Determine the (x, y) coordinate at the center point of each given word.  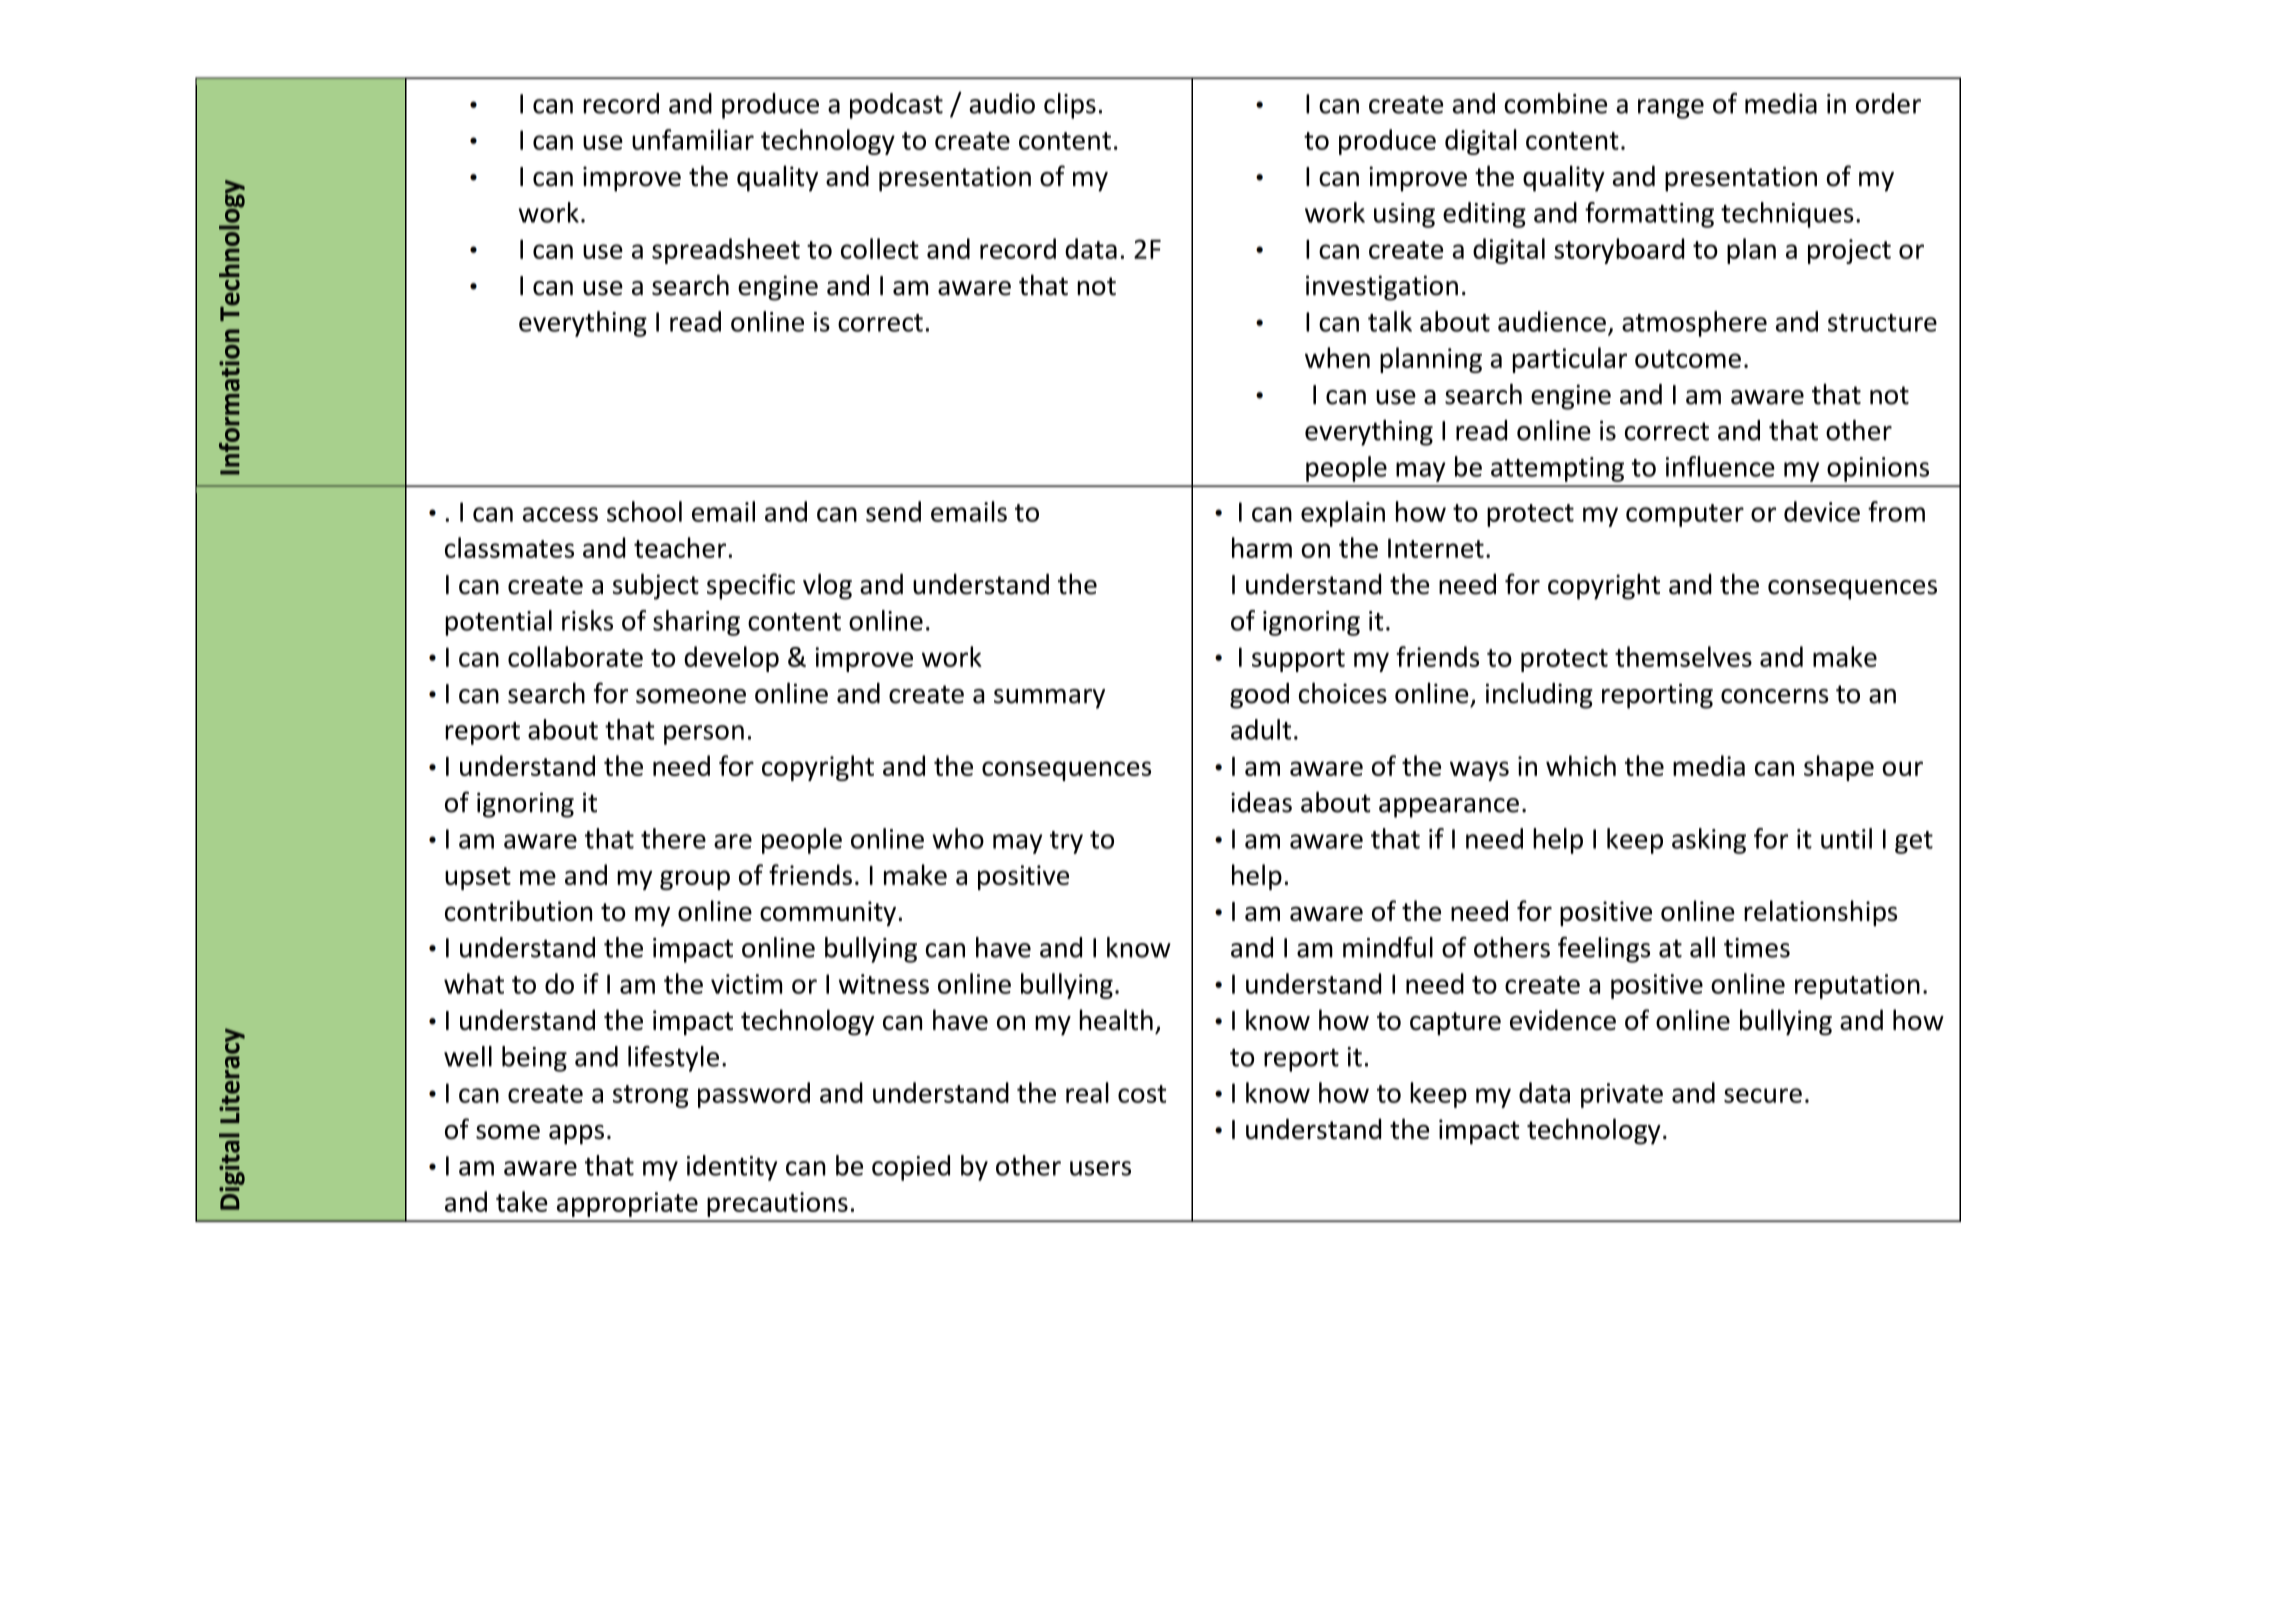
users (1100, 1168)
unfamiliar (693, 139)
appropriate (627, 1204)
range (1671, 109)
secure (1763, 1095)
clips (1070, 106)
